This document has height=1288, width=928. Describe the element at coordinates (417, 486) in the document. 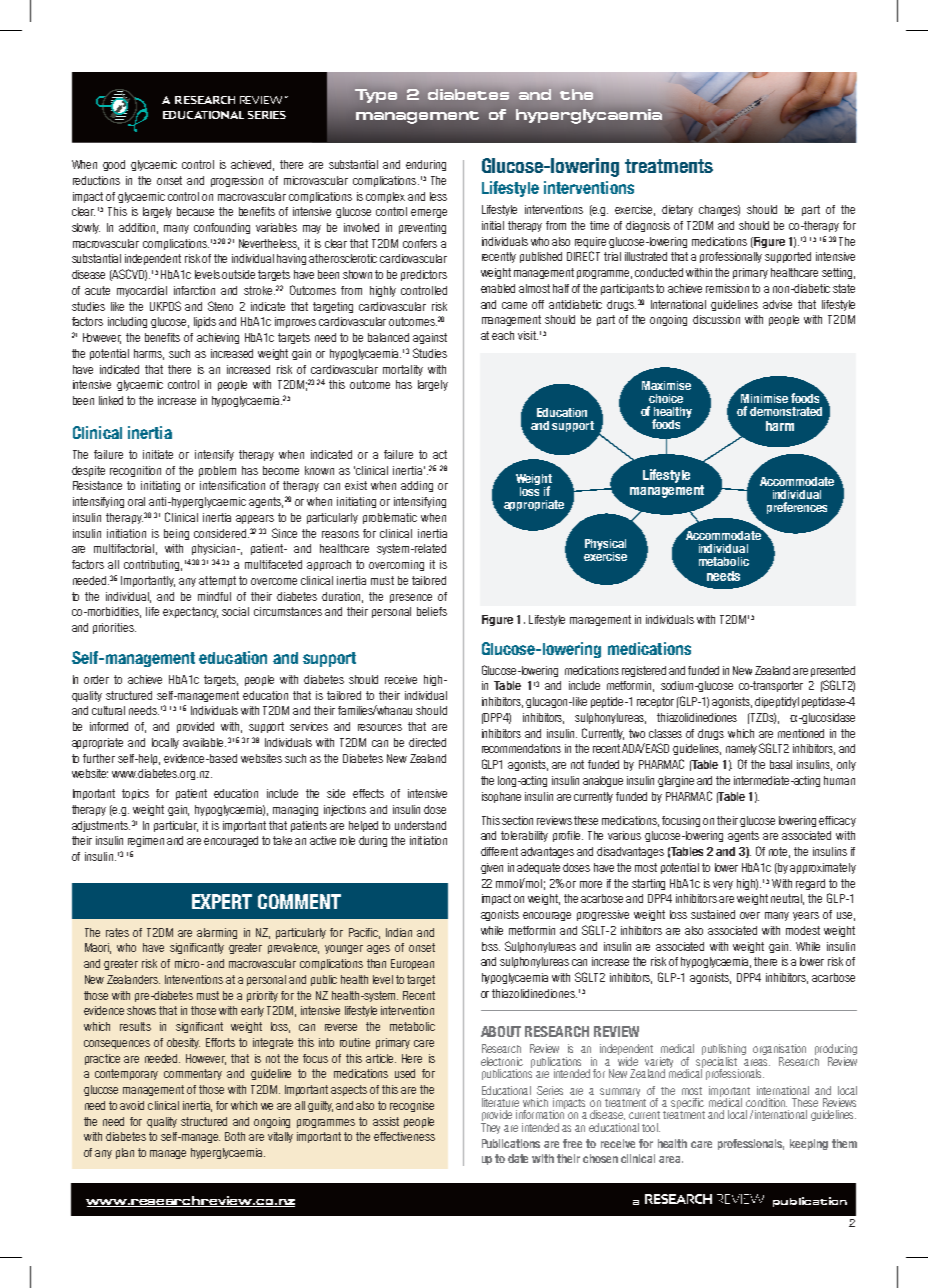

I see `adding` at that location.
